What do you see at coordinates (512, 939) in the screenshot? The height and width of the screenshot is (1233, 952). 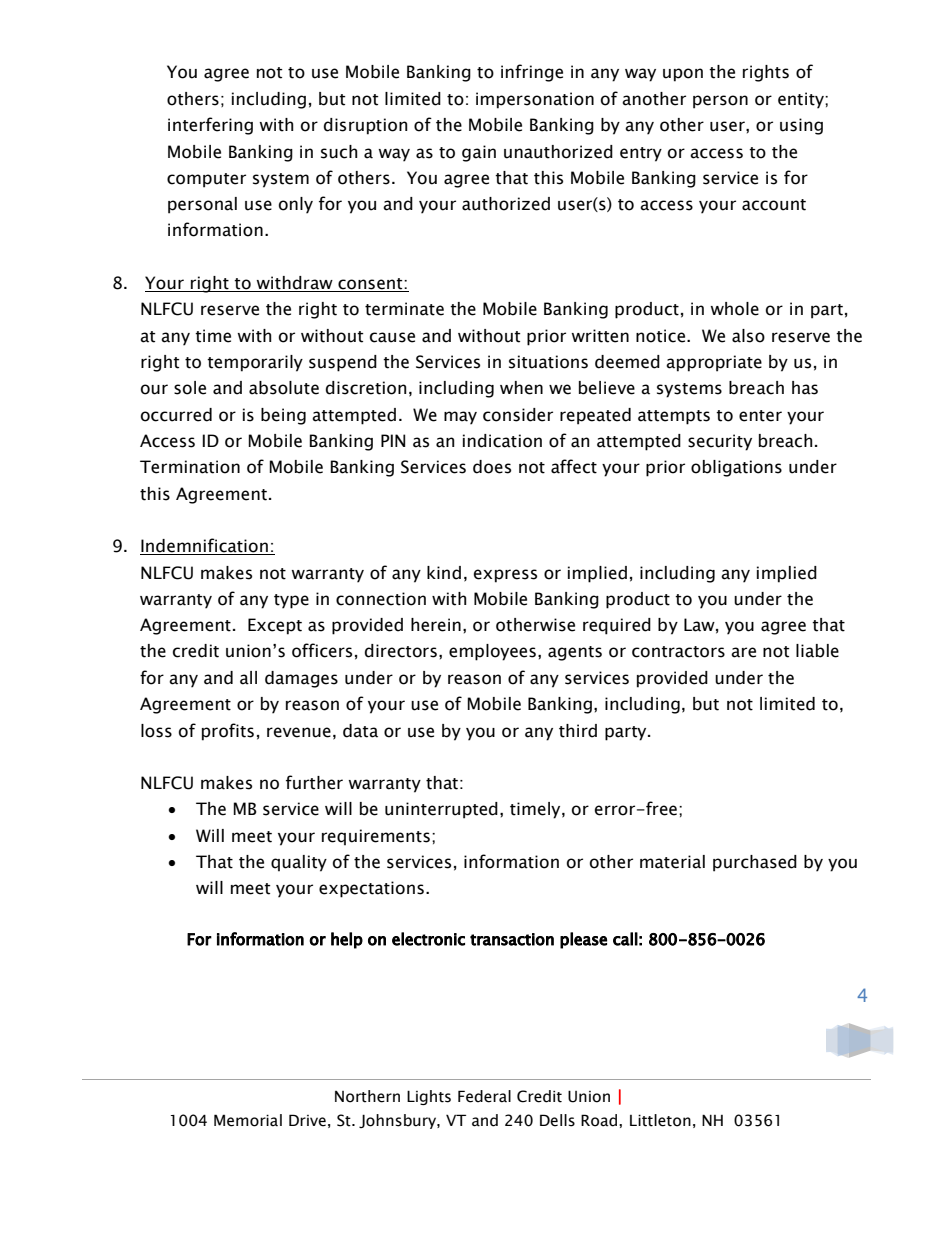 I see `transaction` at bounding box center [512, 939].
